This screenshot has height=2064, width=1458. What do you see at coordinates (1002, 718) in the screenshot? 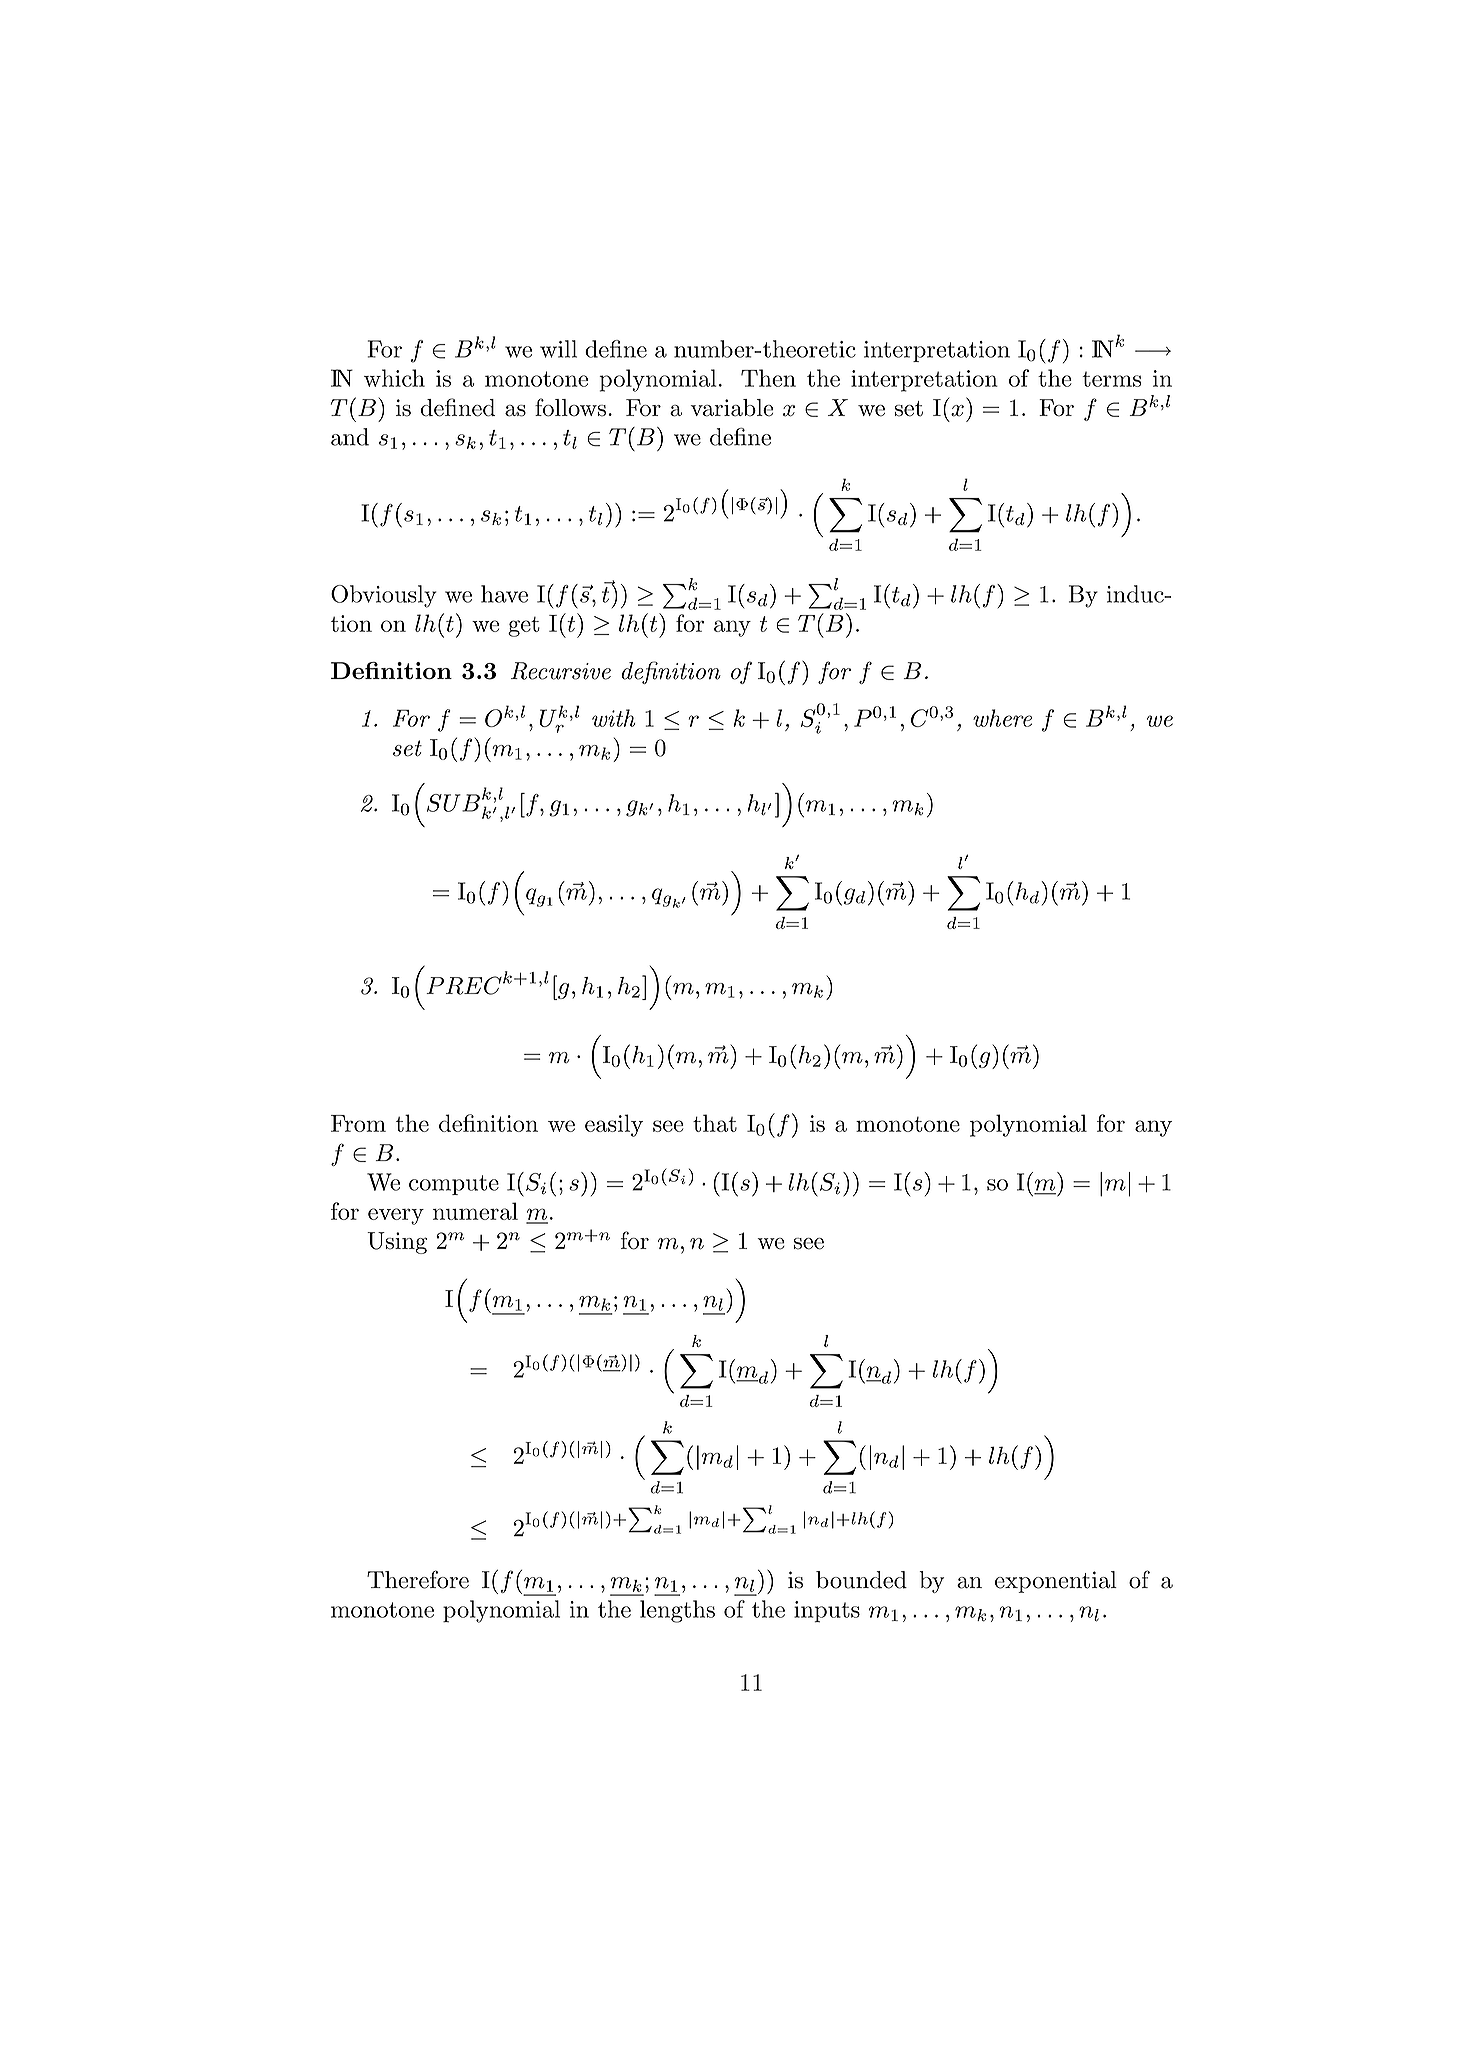
I see `where` at bounding box center [1002, 718].
